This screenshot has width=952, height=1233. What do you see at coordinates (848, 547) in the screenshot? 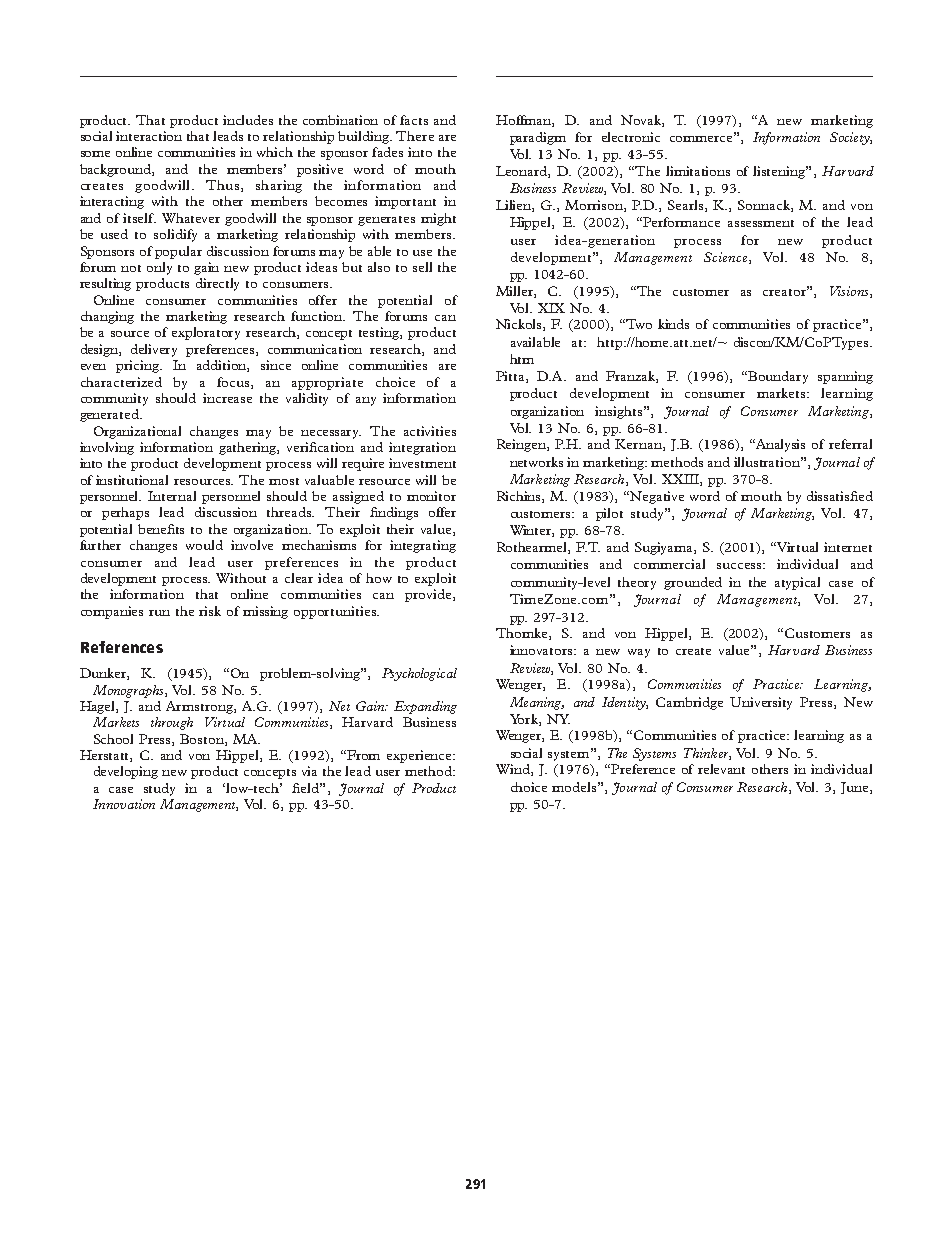
I see `internet` at bounding box center [848, 547].
